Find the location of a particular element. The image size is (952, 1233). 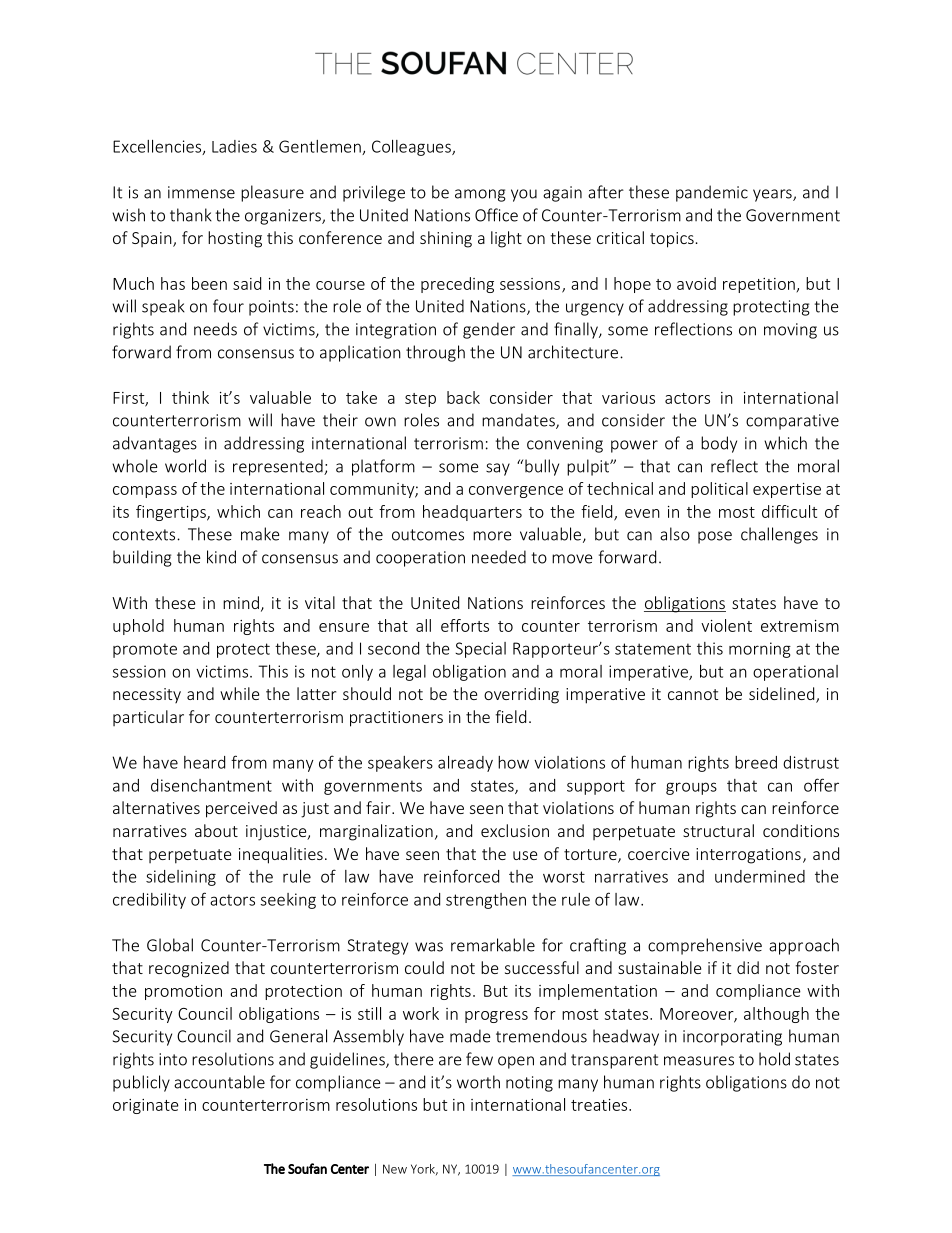

while is located at coordinates (239, 693).
